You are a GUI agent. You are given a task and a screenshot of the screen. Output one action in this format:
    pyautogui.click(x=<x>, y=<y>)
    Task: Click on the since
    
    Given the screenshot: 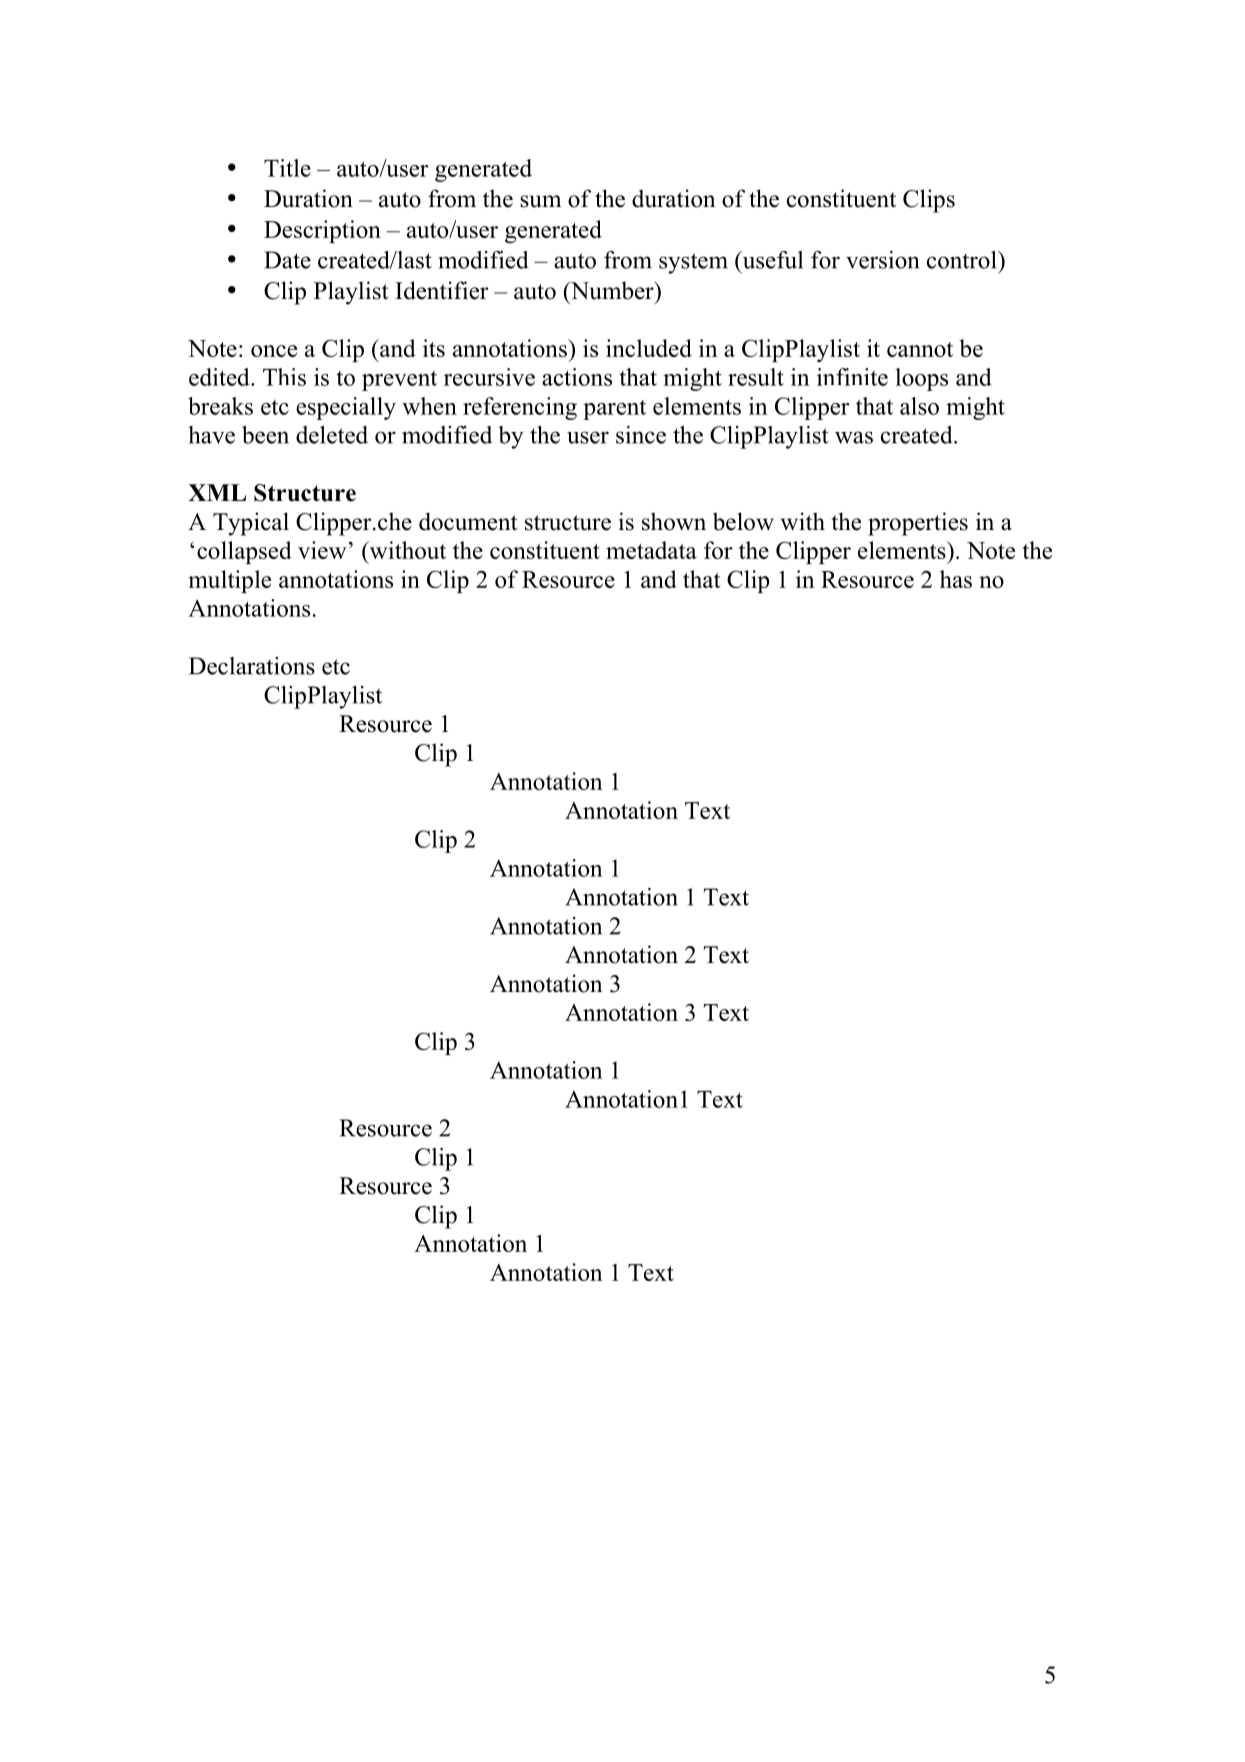 What is the action you would take?
    pyautogui.click(x=641, y=435)
